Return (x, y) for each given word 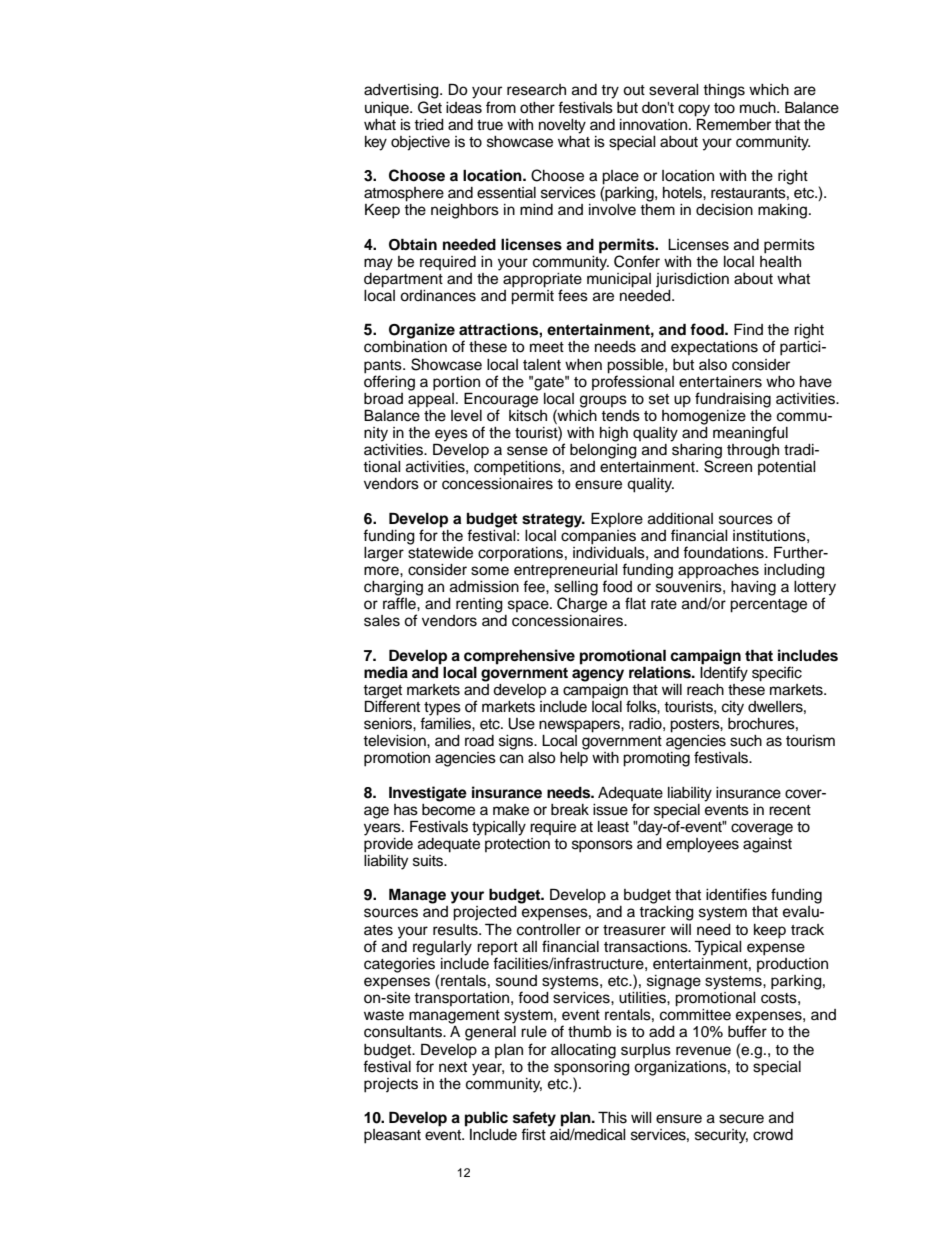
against (767, 844)
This (612, 1117)
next (453, 1067)
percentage (768, 606)
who (780, 382)
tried (429, 125)
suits (429, 861)
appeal (431, 399)
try (610, 92)
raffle (400, 602)
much (759, 108)
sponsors (602, 846)
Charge (582, 604)
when (583, 365)
